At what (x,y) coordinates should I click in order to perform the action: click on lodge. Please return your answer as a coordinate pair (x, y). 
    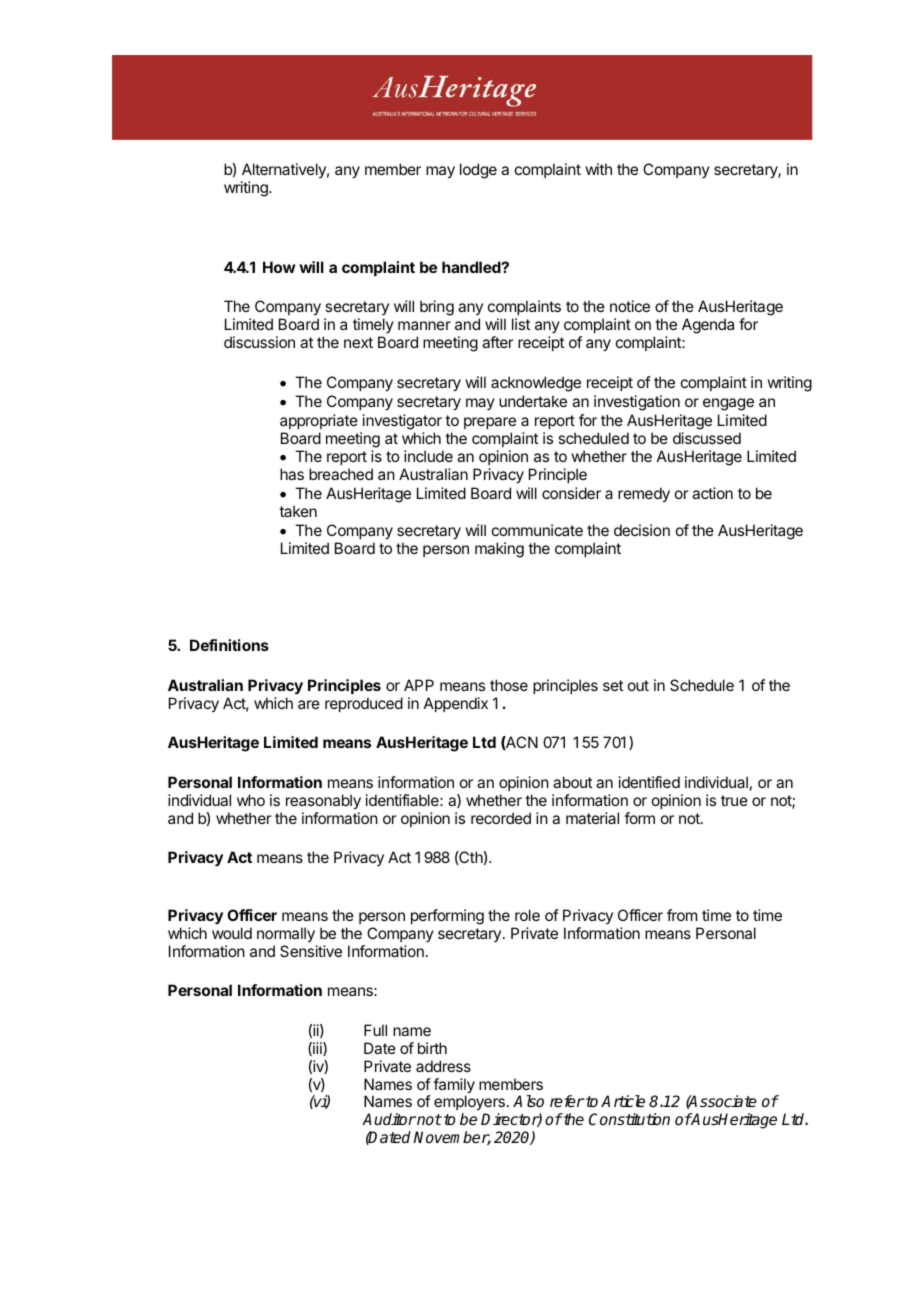
    Looking at the image, I should click on (478, 171).
